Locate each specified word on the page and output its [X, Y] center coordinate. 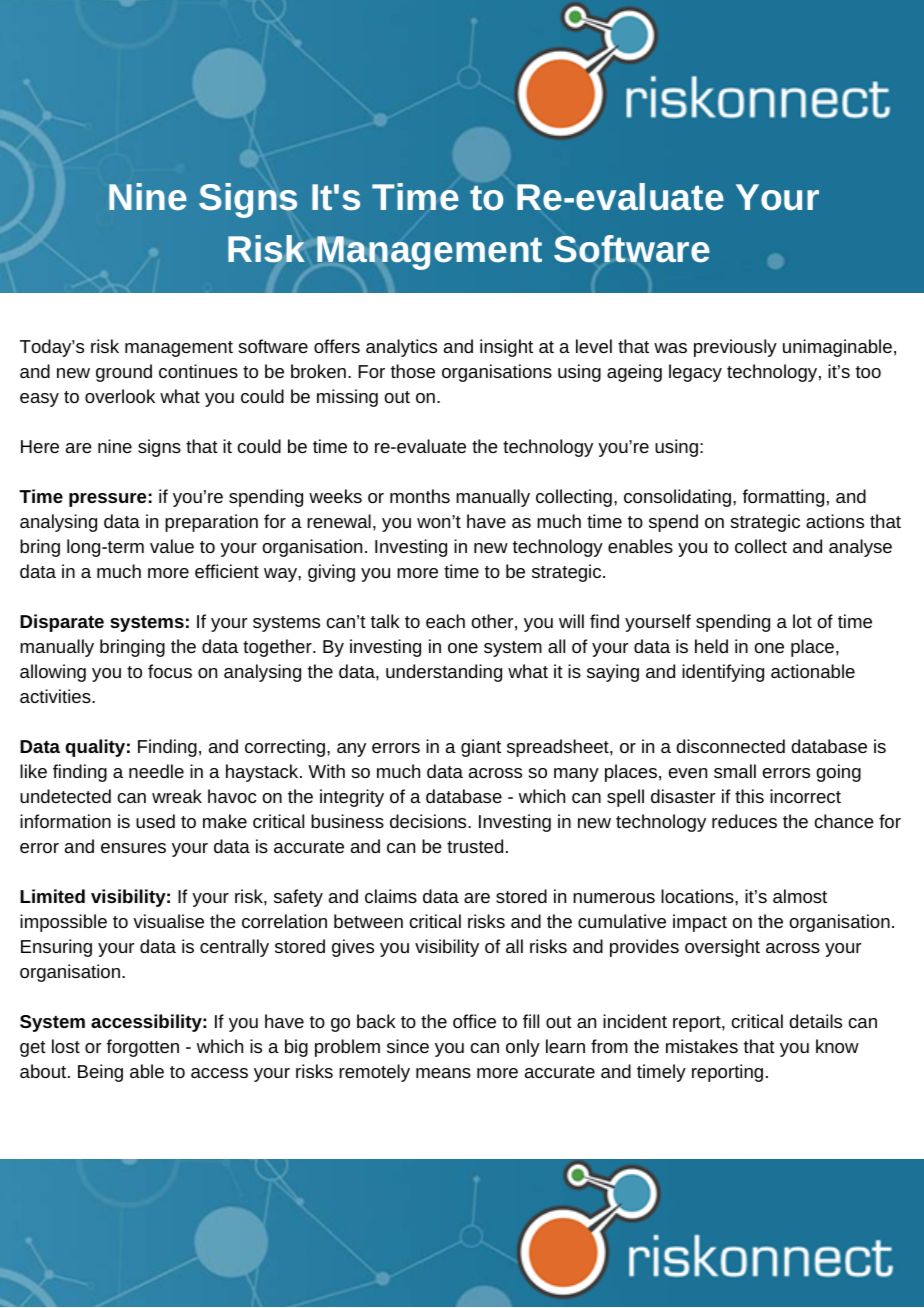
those [413, 371]
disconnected [730, 746]
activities [56, 696]
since [408, 1046]
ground [124, 373]
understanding [444, 673]
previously [735, 348]
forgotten [142, 1048]
